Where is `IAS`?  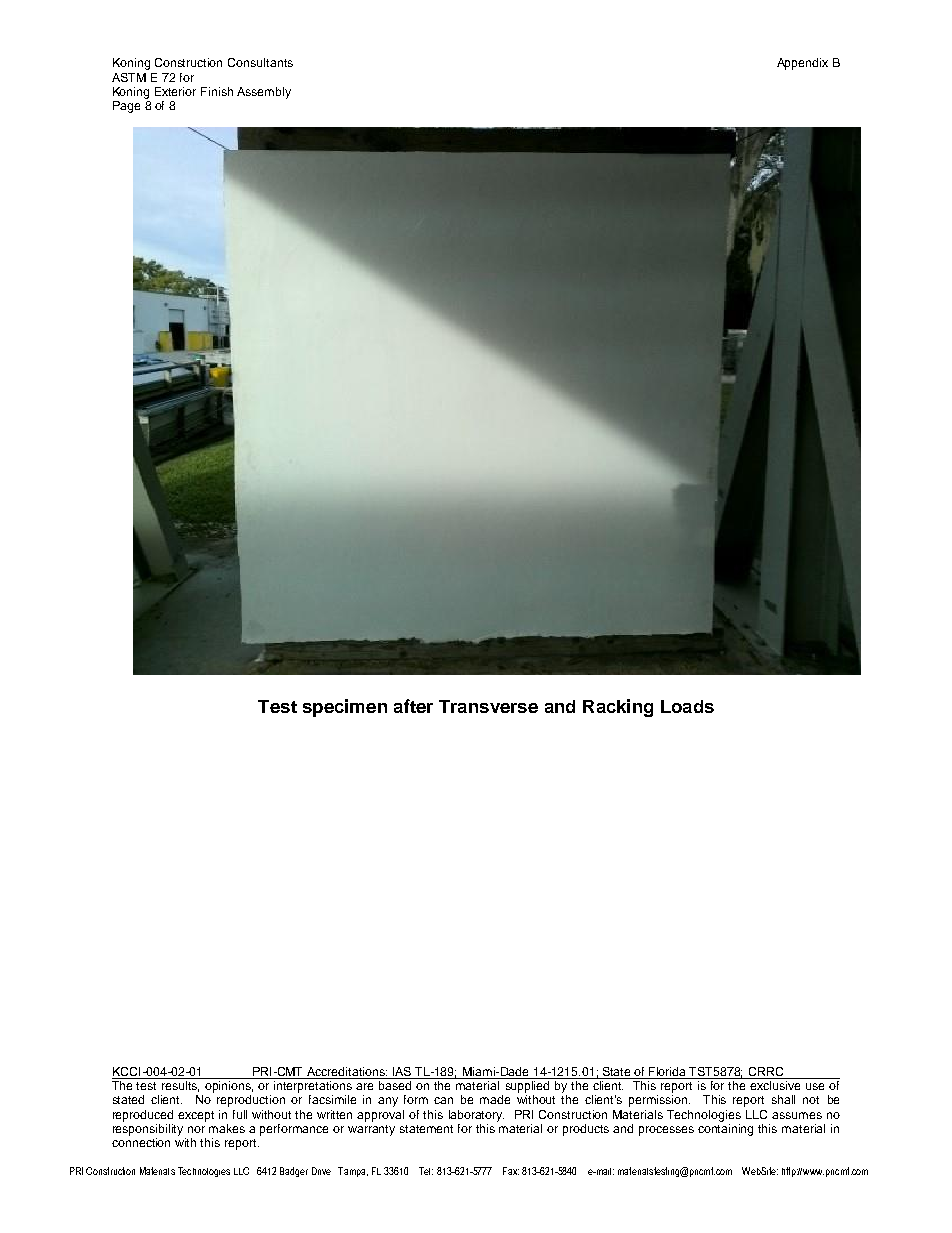
IAS is located at coordinates (402, 1071).
